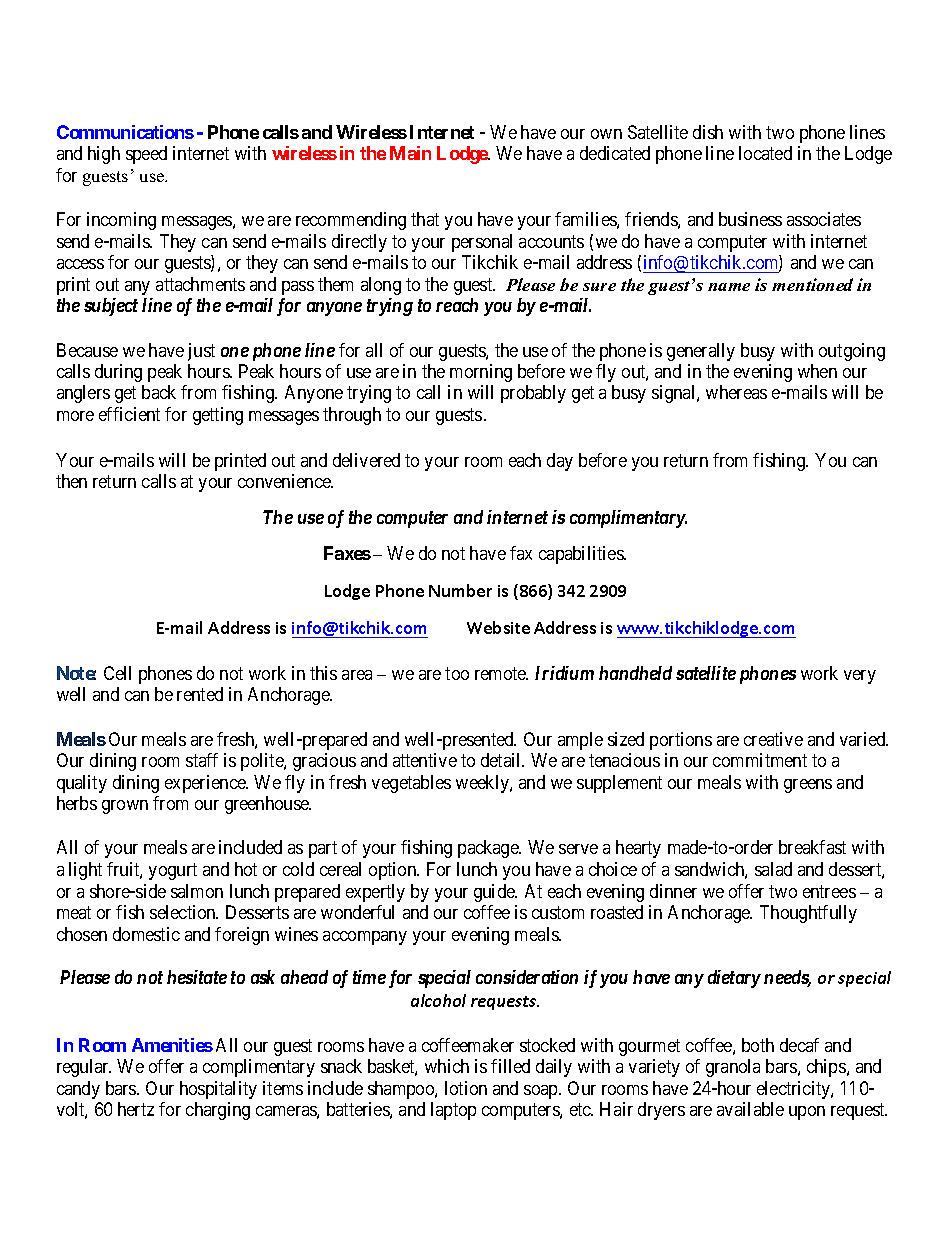 Image resolution: width=952 pixels, height=1233 pixels. What do you see at coordinates (860, 677) in the screenshot?
I see `very` at bounding box center [860, 677].
